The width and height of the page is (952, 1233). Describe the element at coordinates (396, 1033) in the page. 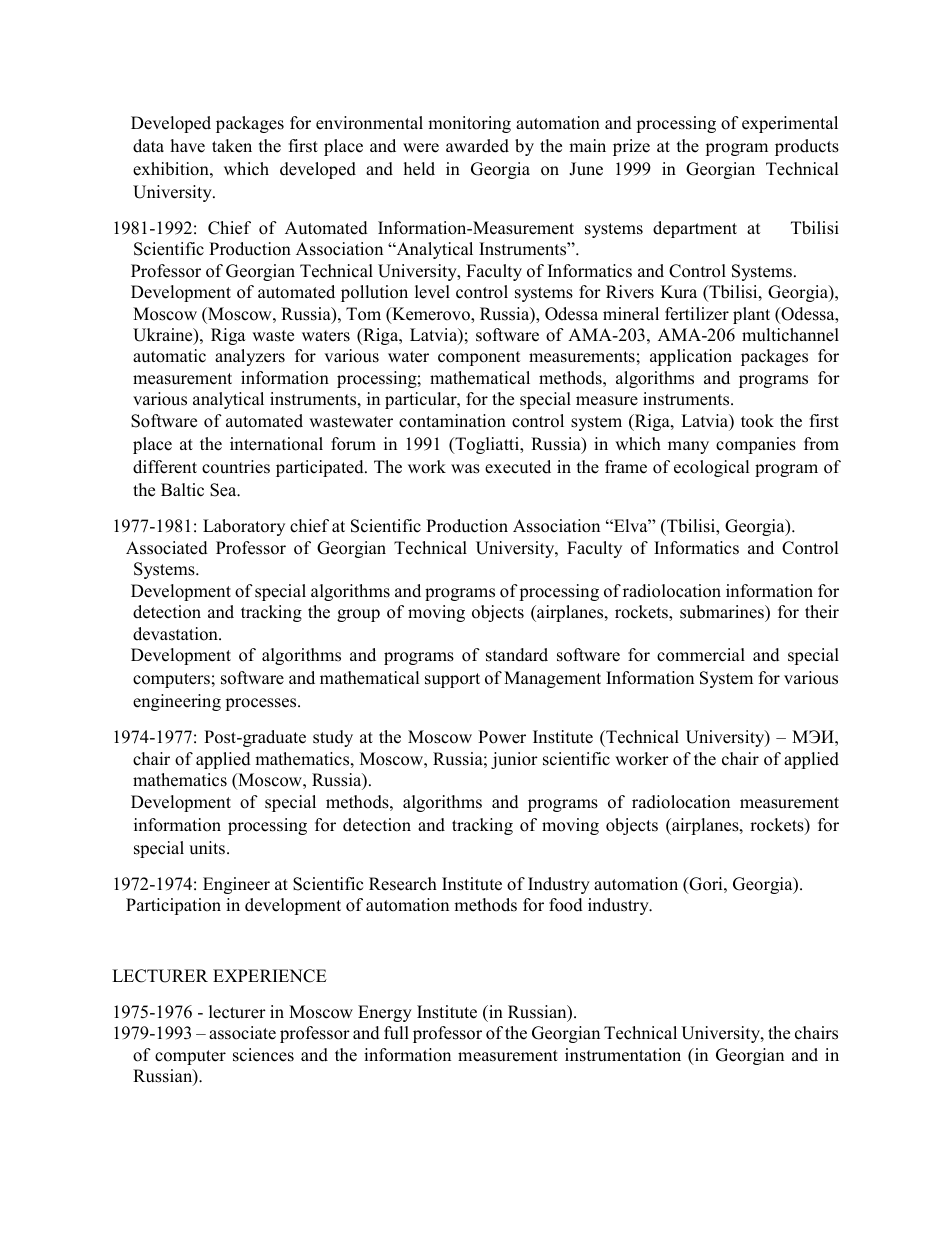

I see `full` at that location.
